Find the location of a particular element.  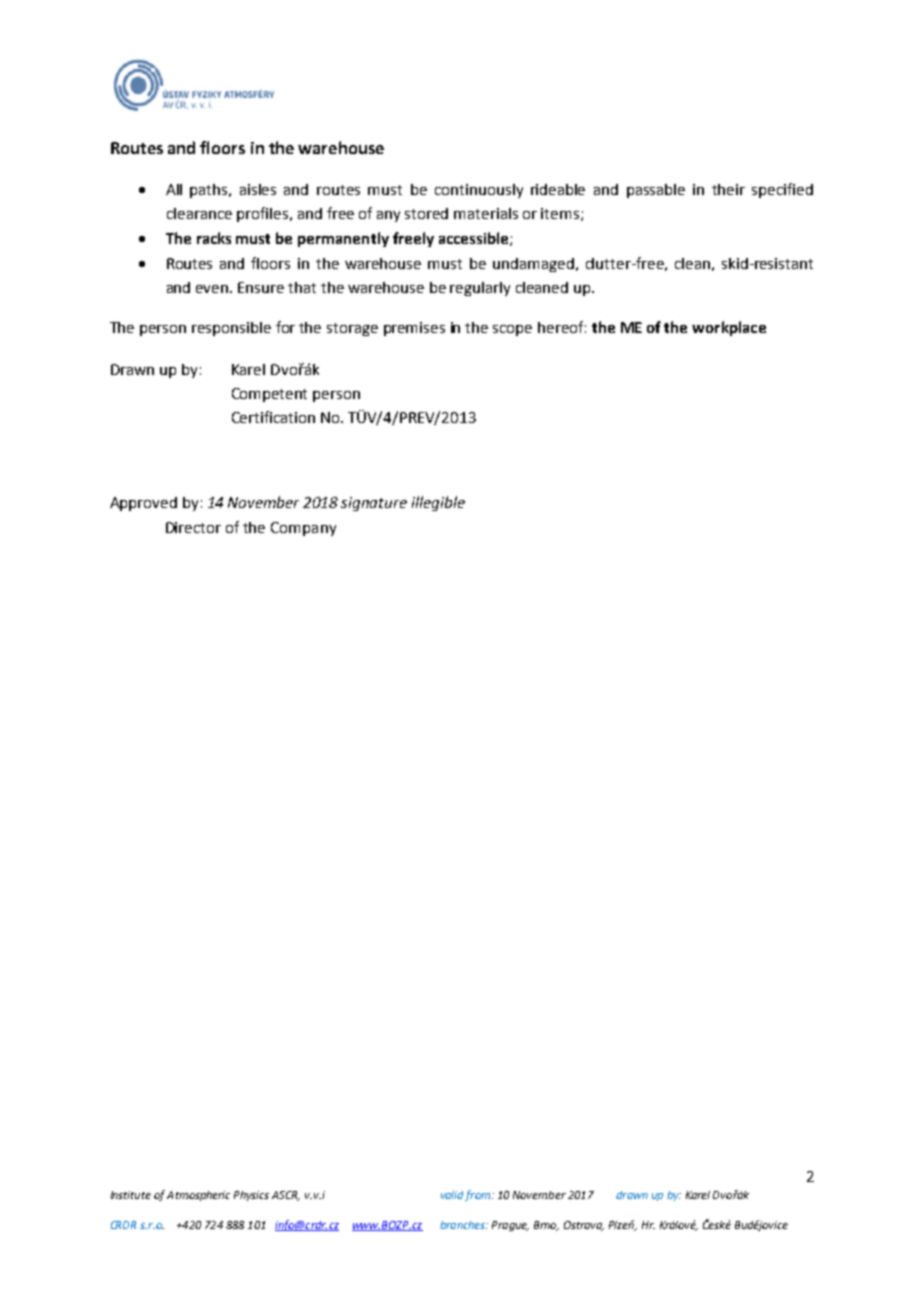

clearance is located at coordinates (199, 213).
